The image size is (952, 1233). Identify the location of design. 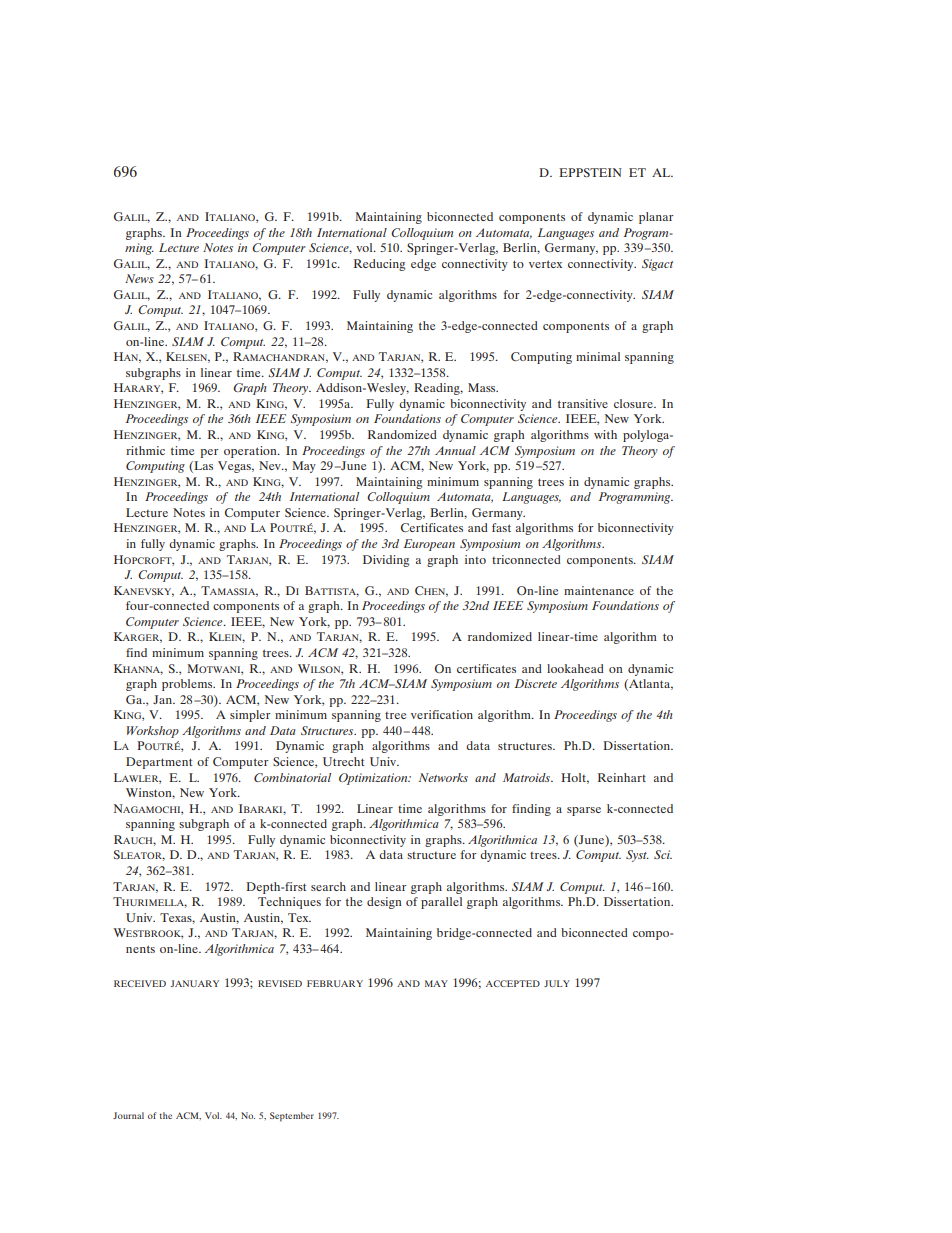
(384, 903).
